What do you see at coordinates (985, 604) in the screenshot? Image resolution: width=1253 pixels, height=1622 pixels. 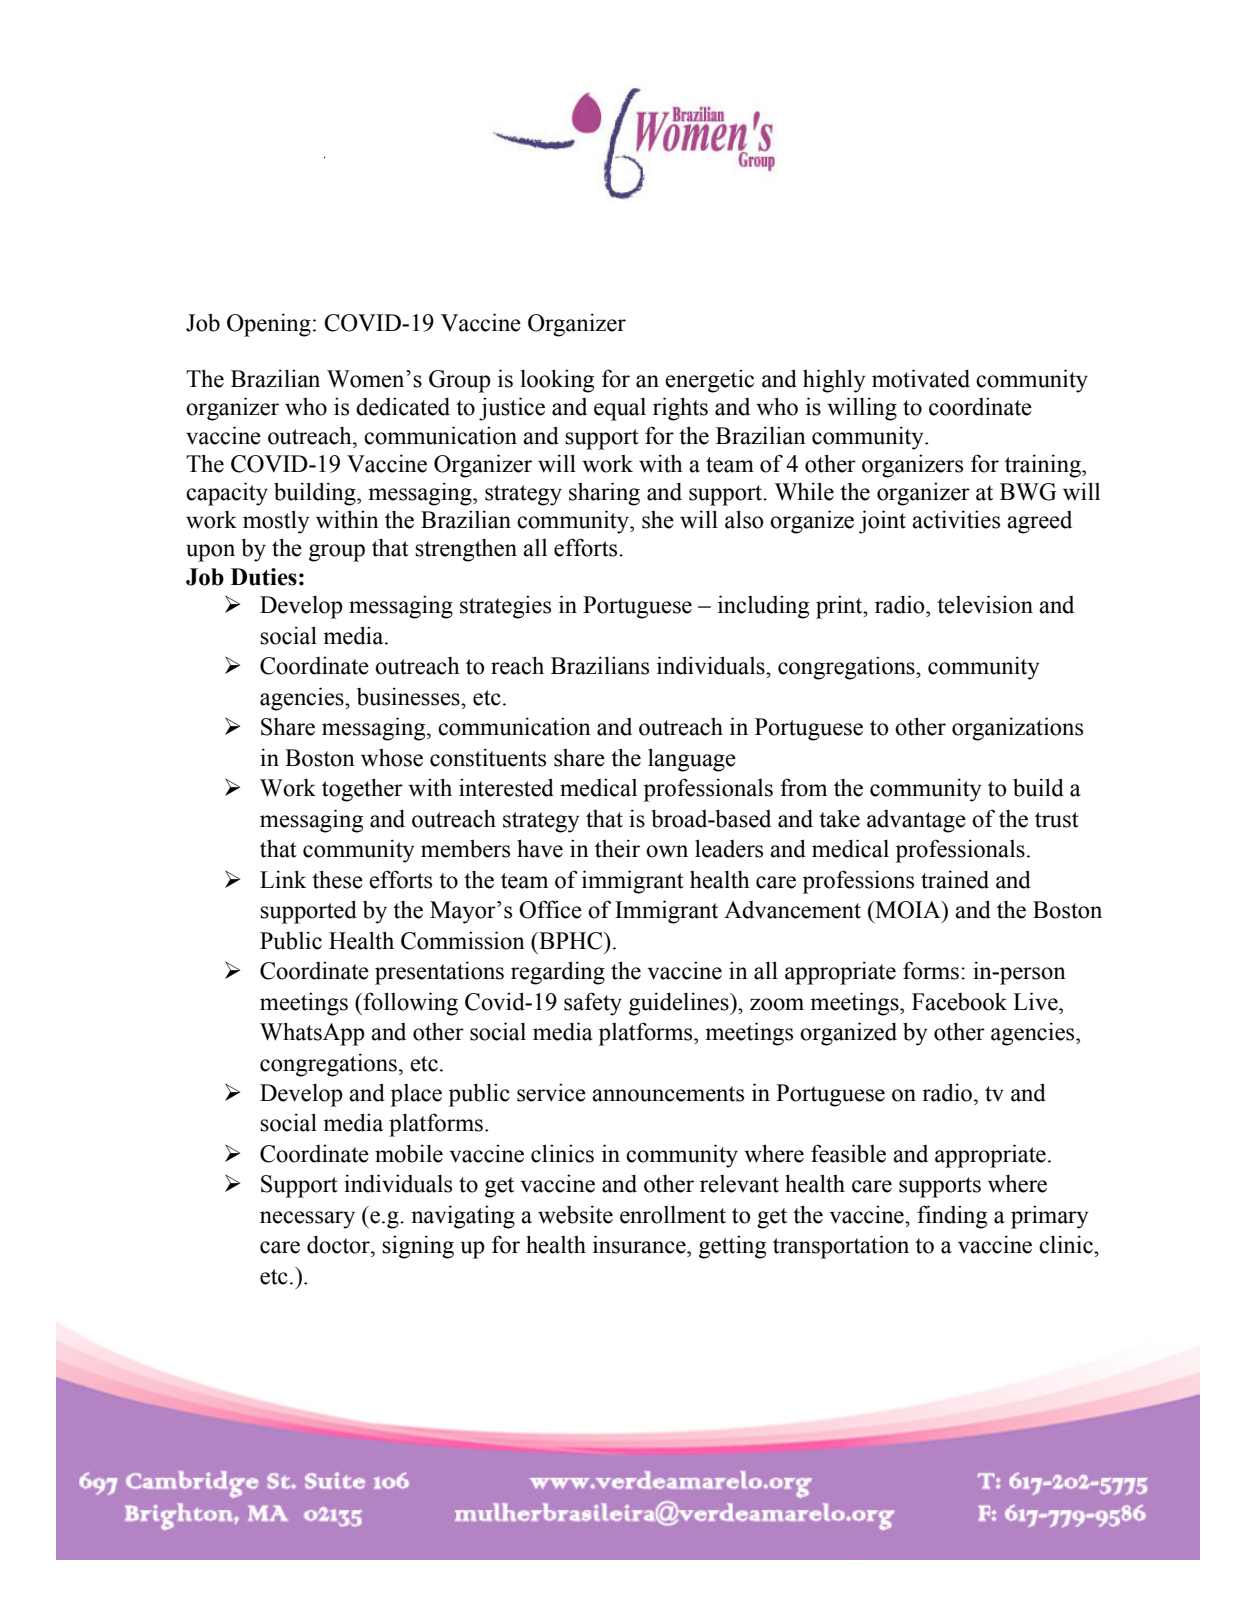 I see `television` at bounding box center [985, 604].
